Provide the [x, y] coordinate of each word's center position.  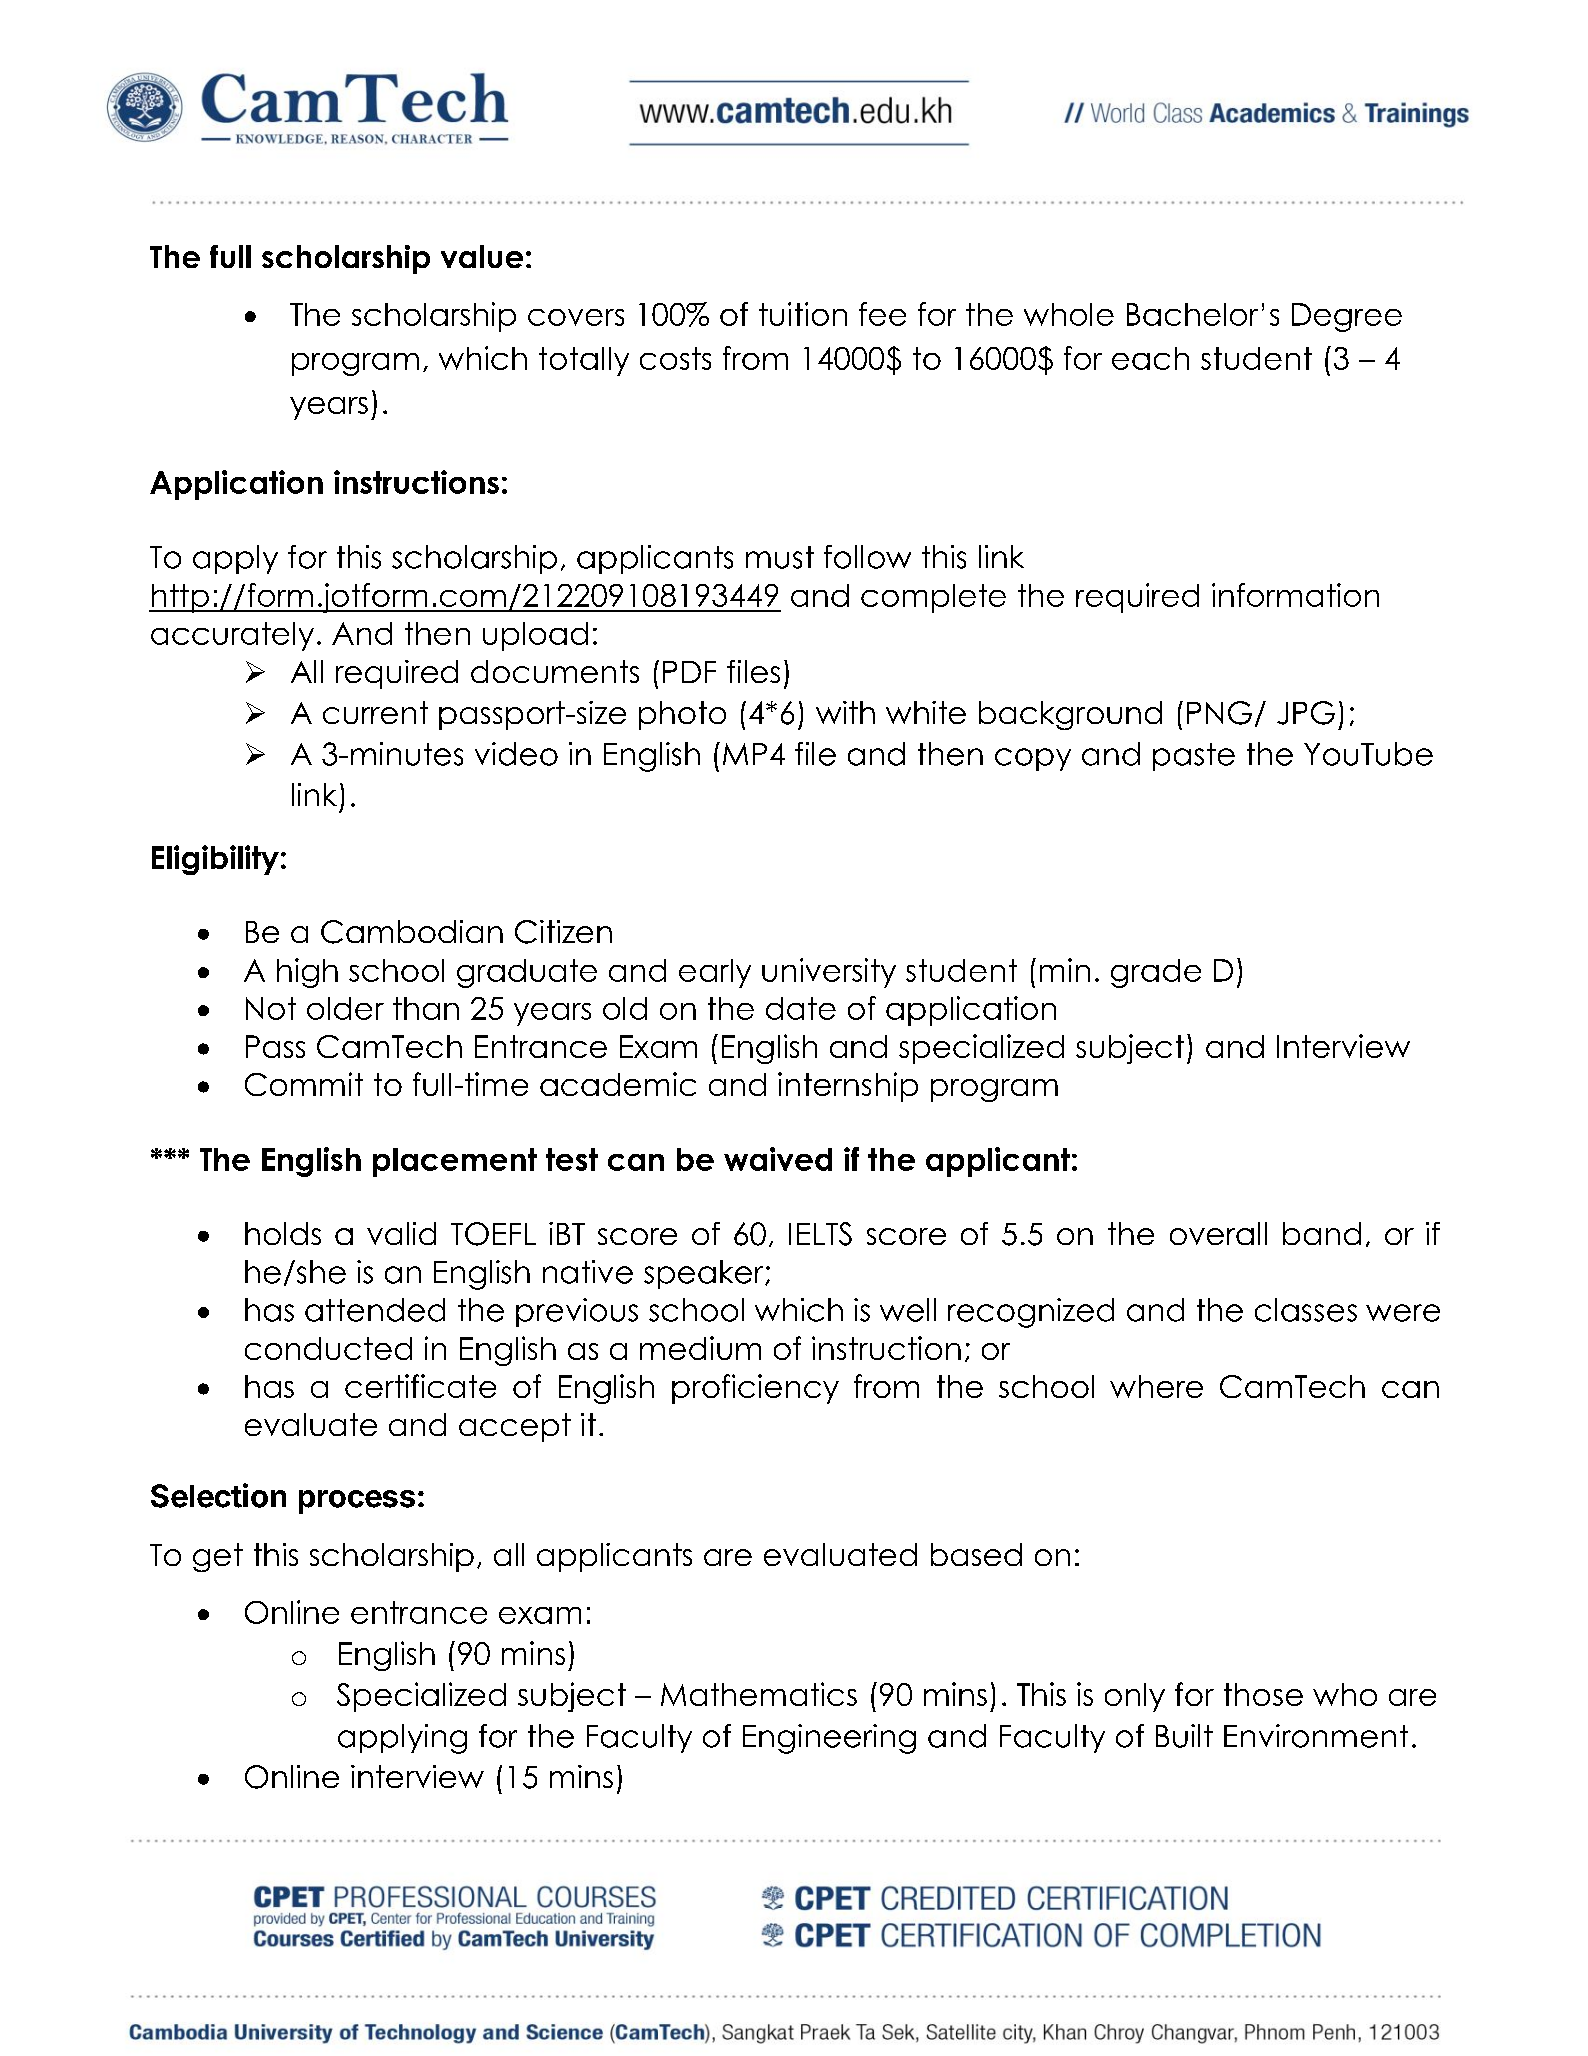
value [482, 256]
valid [401, 1233]
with [845, 712]
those [1263, 1694]
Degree [1347, 317]
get [218, 1557]
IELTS [820, 1234]
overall [1218, 1233]
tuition [803, 314]
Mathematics [759, 1694]
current [375, 712]
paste [1194, 757]
